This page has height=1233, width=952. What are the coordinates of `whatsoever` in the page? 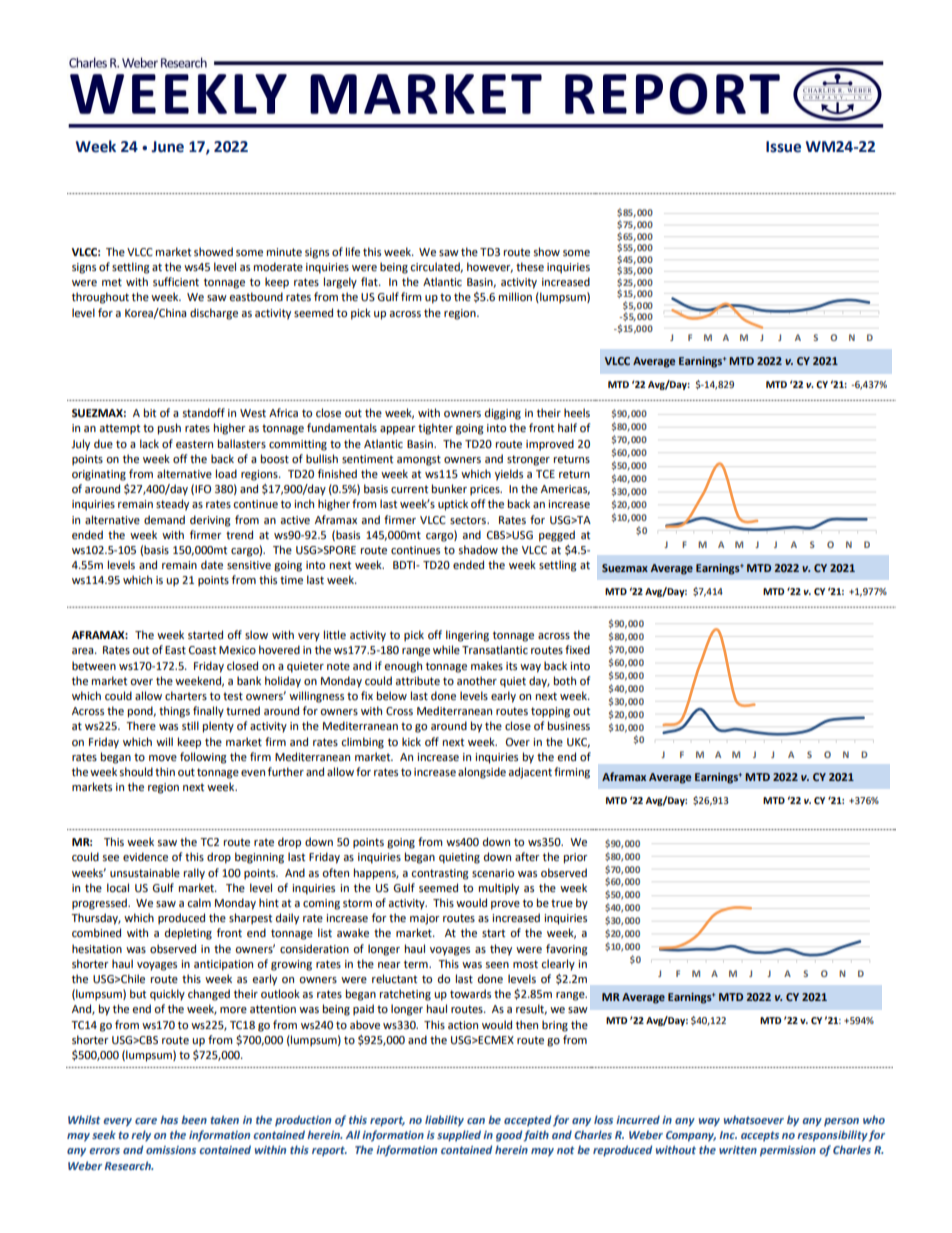 It's located at (754, 1119).
